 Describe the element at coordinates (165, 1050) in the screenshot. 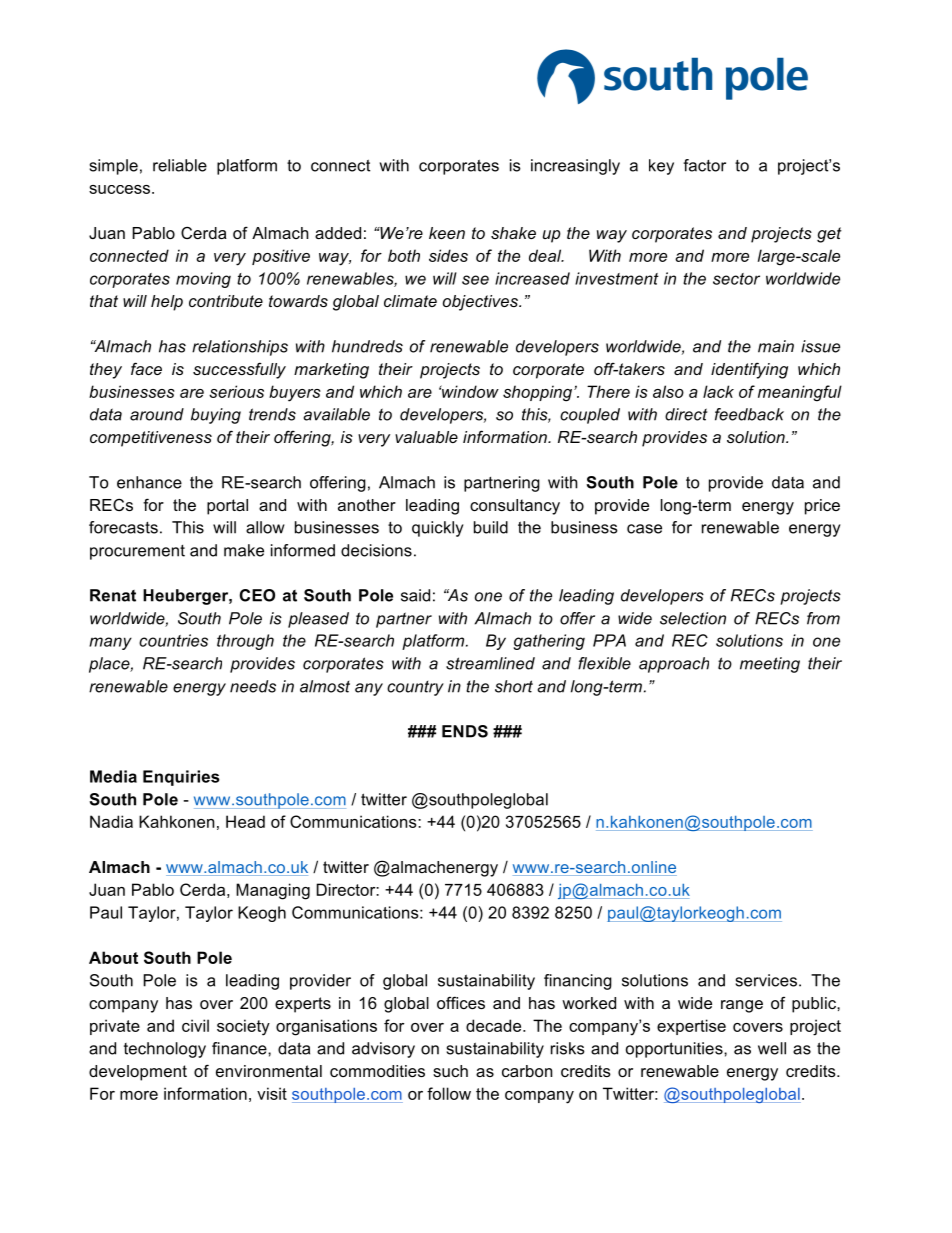

I see `technology` at that location.
